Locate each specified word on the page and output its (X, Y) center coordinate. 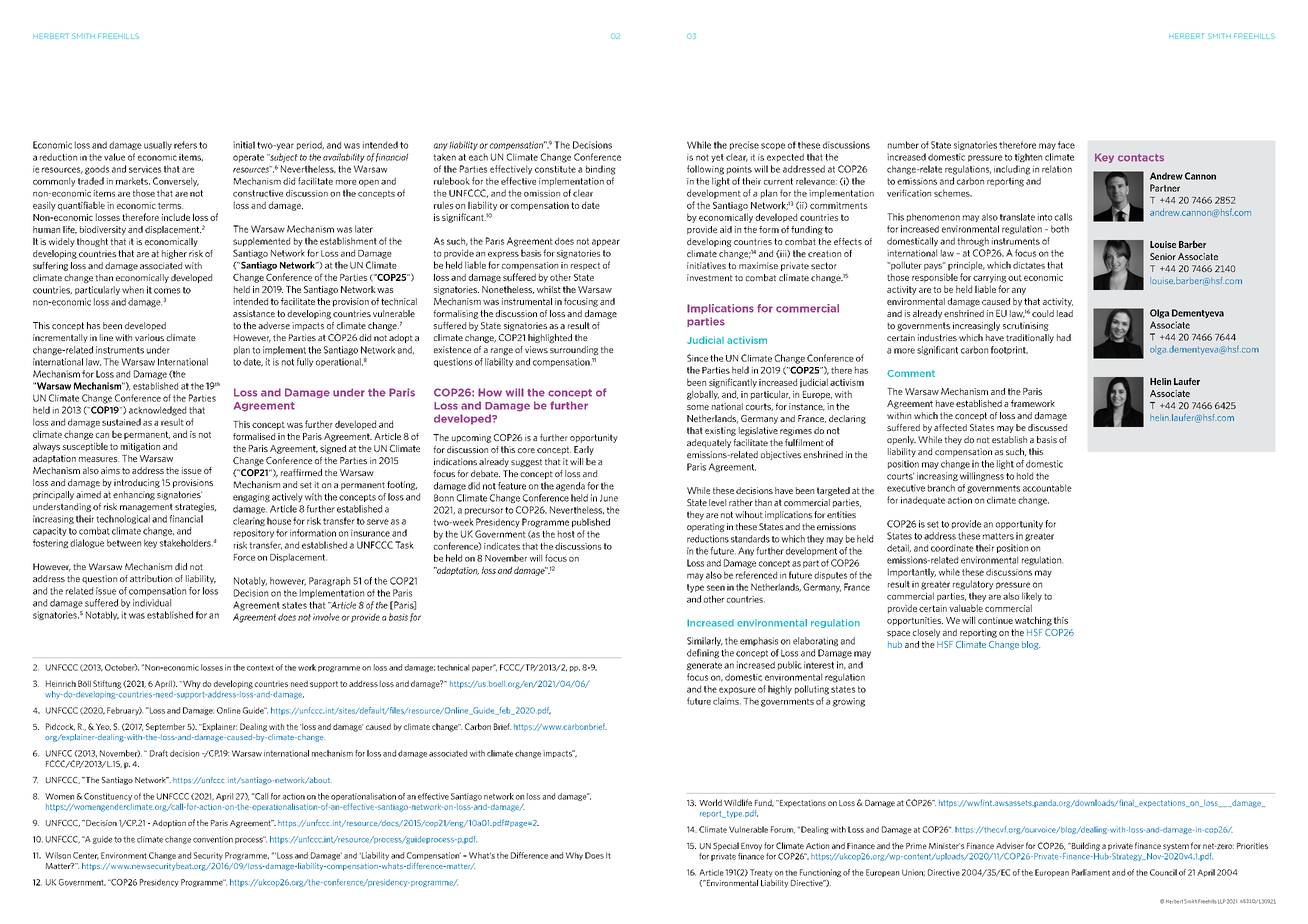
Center (86, 856)
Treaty (761, 874)
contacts (1141, 158)
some (698, 407)
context (260, 668)
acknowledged (157, 411)
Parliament (1091, 872)
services (145, 169)
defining (703, 653)
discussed (1047, 427)
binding (601, 170)
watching (1033, 621)
